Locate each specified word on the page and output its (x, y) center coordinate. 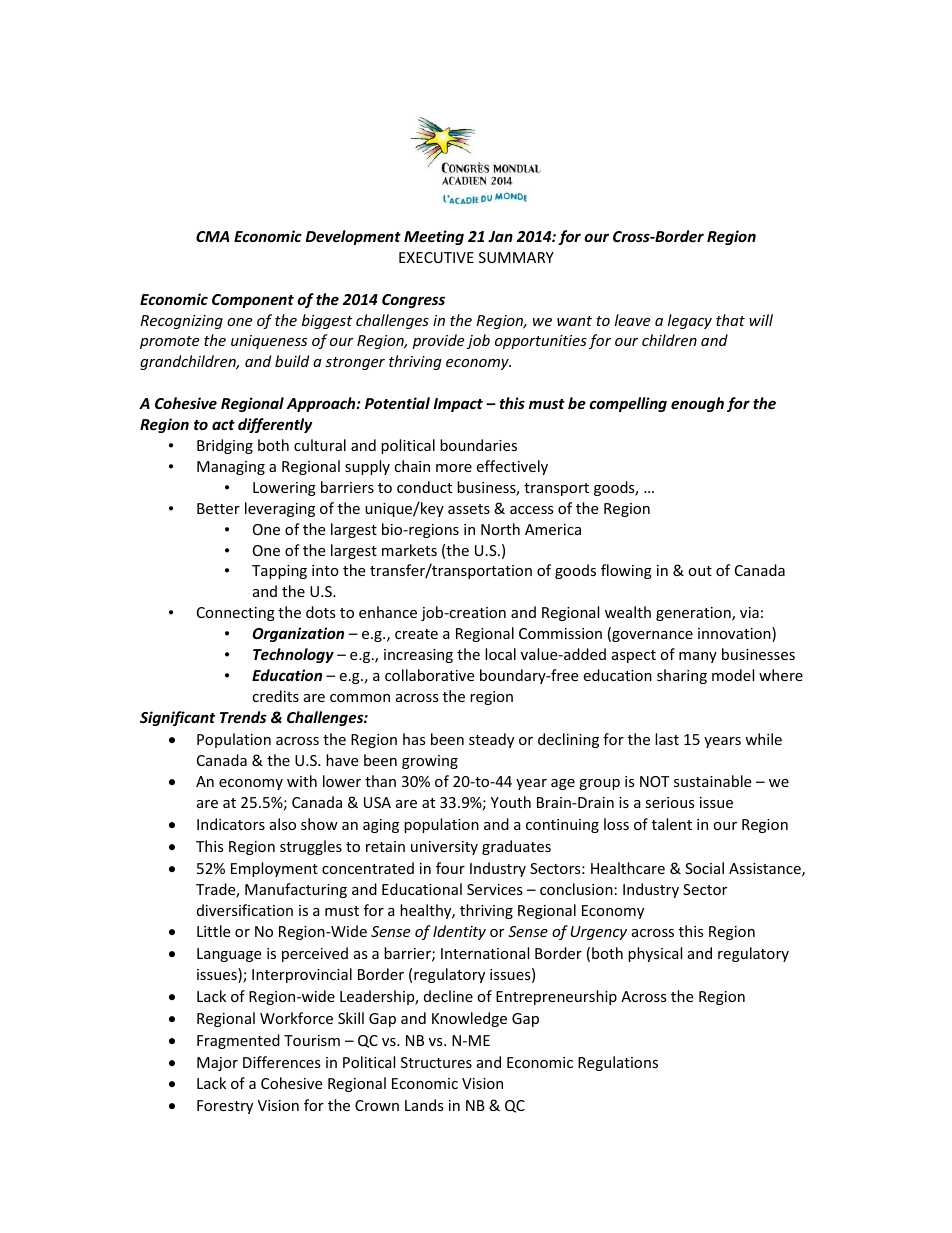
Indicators (231, 824)
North (500, 529)
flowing (626, 571)
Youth (511, 802)
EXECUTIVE (436, 257)
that (730, 320)
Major (217, 1064)
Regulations (618, 1063)
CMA (212, 236)
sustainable (712, 781)
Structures (436, 1062)
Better (218, 508)
